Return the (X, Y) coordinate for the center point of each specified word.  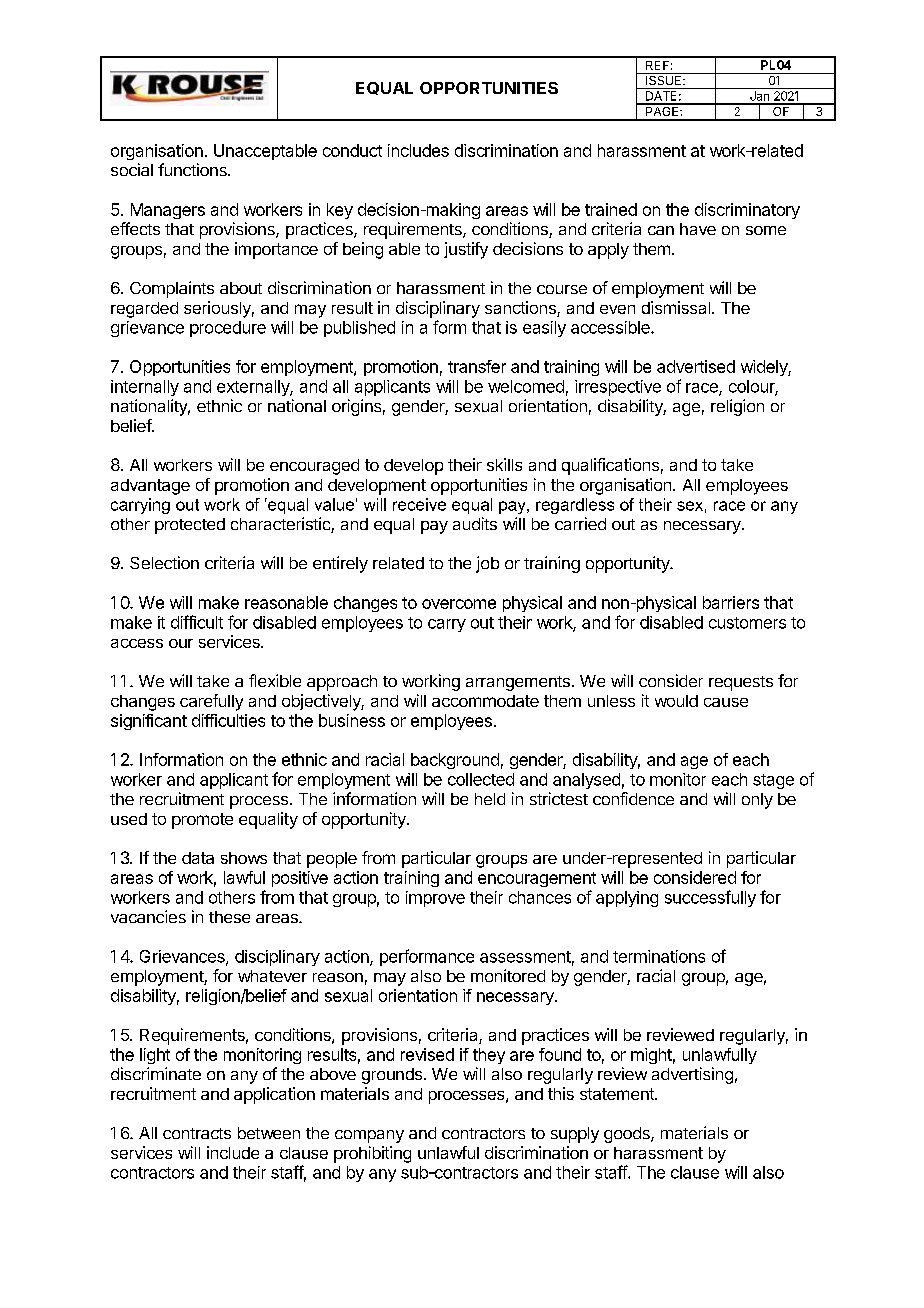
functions (193, 169)
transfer (477, 366)
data (198, 858)
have (698, 229)
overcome (459, 604)
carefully (211, 702)
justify (466, 250)
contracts (197, 1133)
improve (435, 899)
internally (145, 388)
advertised (696, 366)
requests (741, 683)
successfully (710, 898)
